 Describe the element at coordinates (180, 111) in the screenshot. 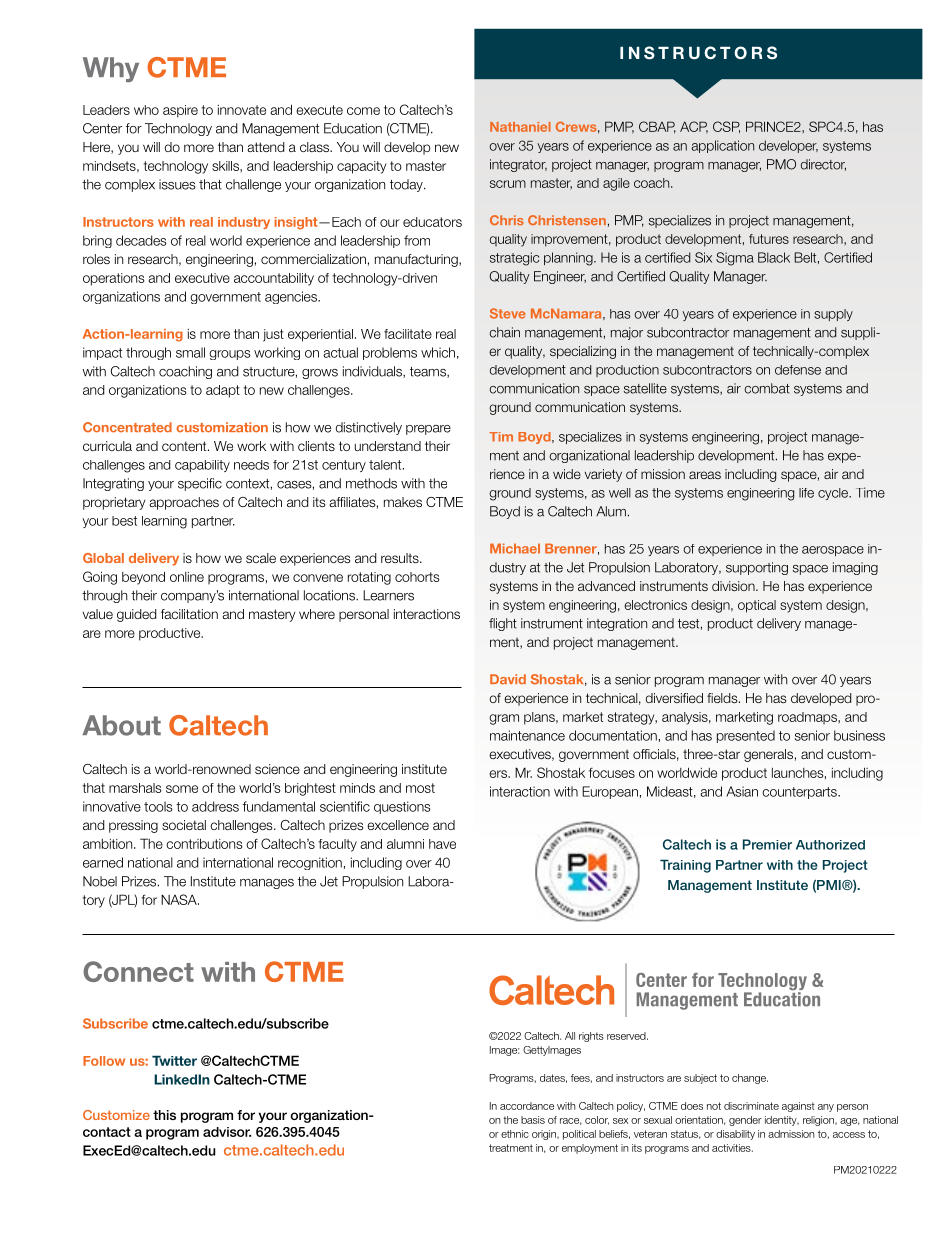

I see `aspire` at that location.
